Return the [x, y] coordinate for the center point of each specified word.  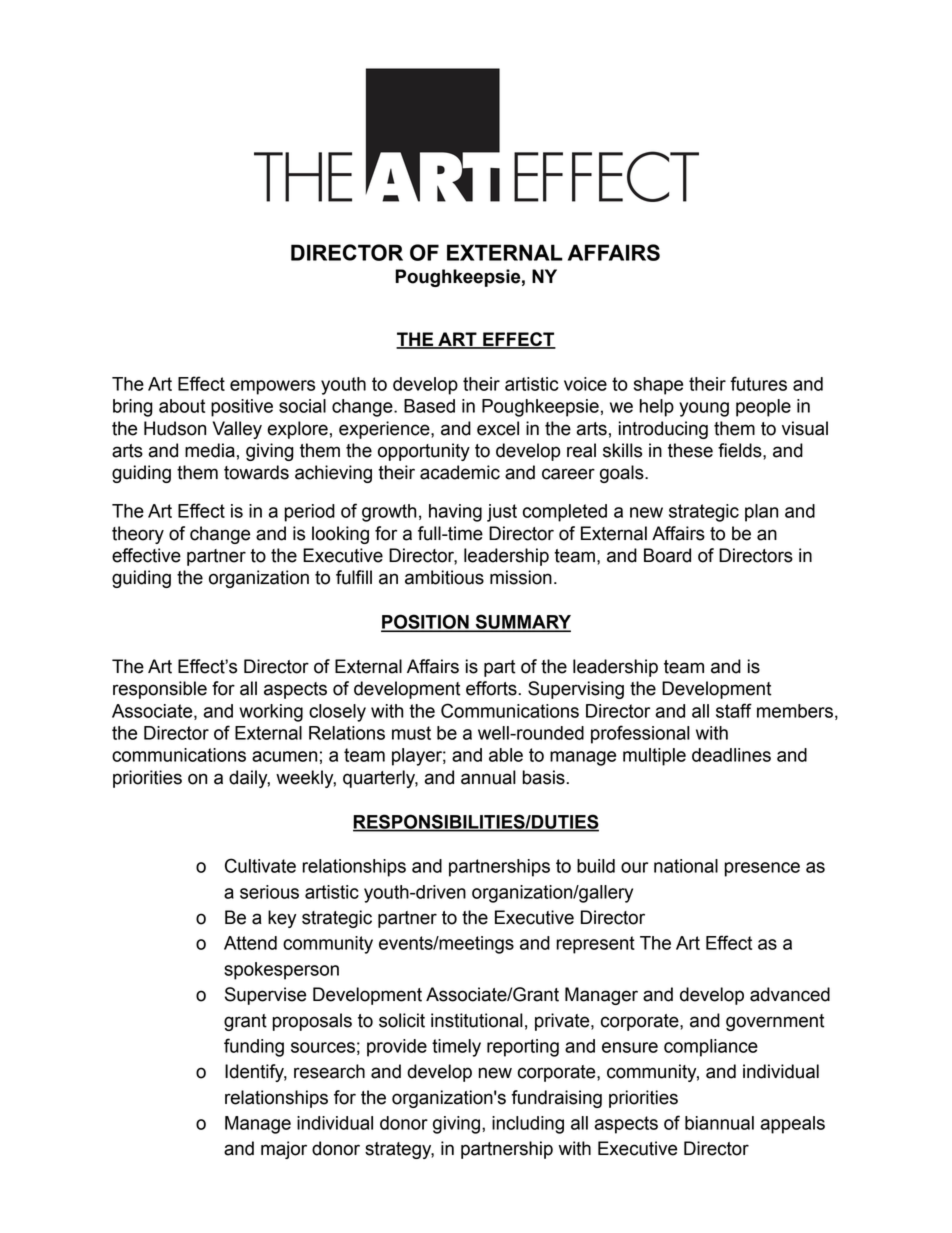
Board [667, 555]
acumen [284, 756]
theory [138, 535]
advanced [790, 994]
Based [429, 406]
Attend [250, 943]
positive [242, 408]
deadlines [731, 755]
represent [595, 945]
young [704, 409]
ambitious [444, 577]
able [506, 755]
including [528, 1125]
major [284, 1150]
